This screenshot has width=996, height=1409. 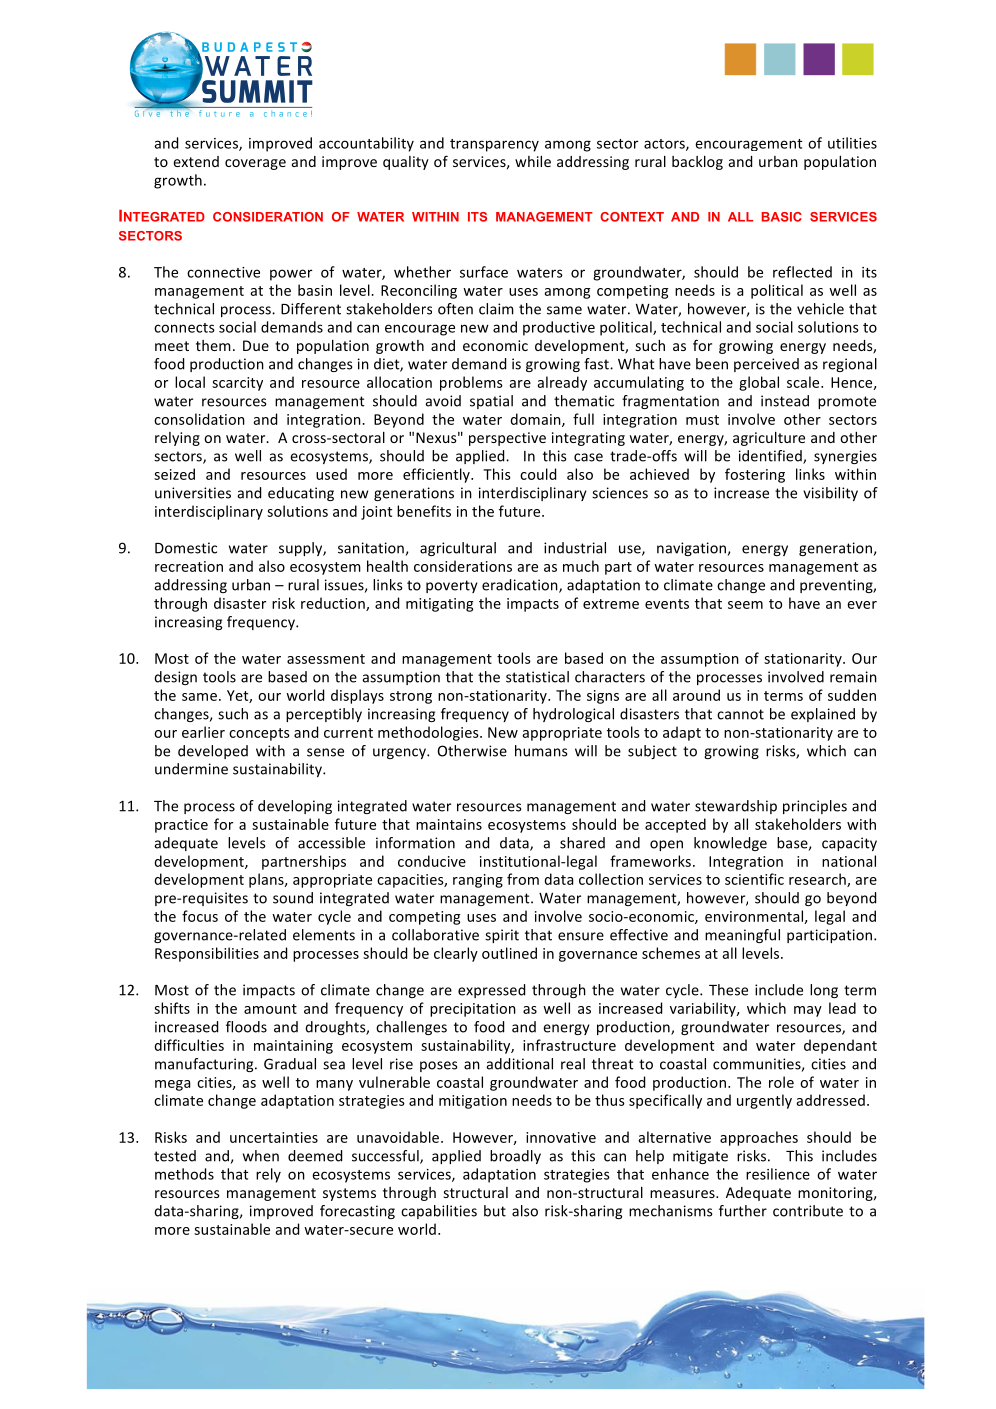 I want to click on BASIC, so click(x=782, y=217).
